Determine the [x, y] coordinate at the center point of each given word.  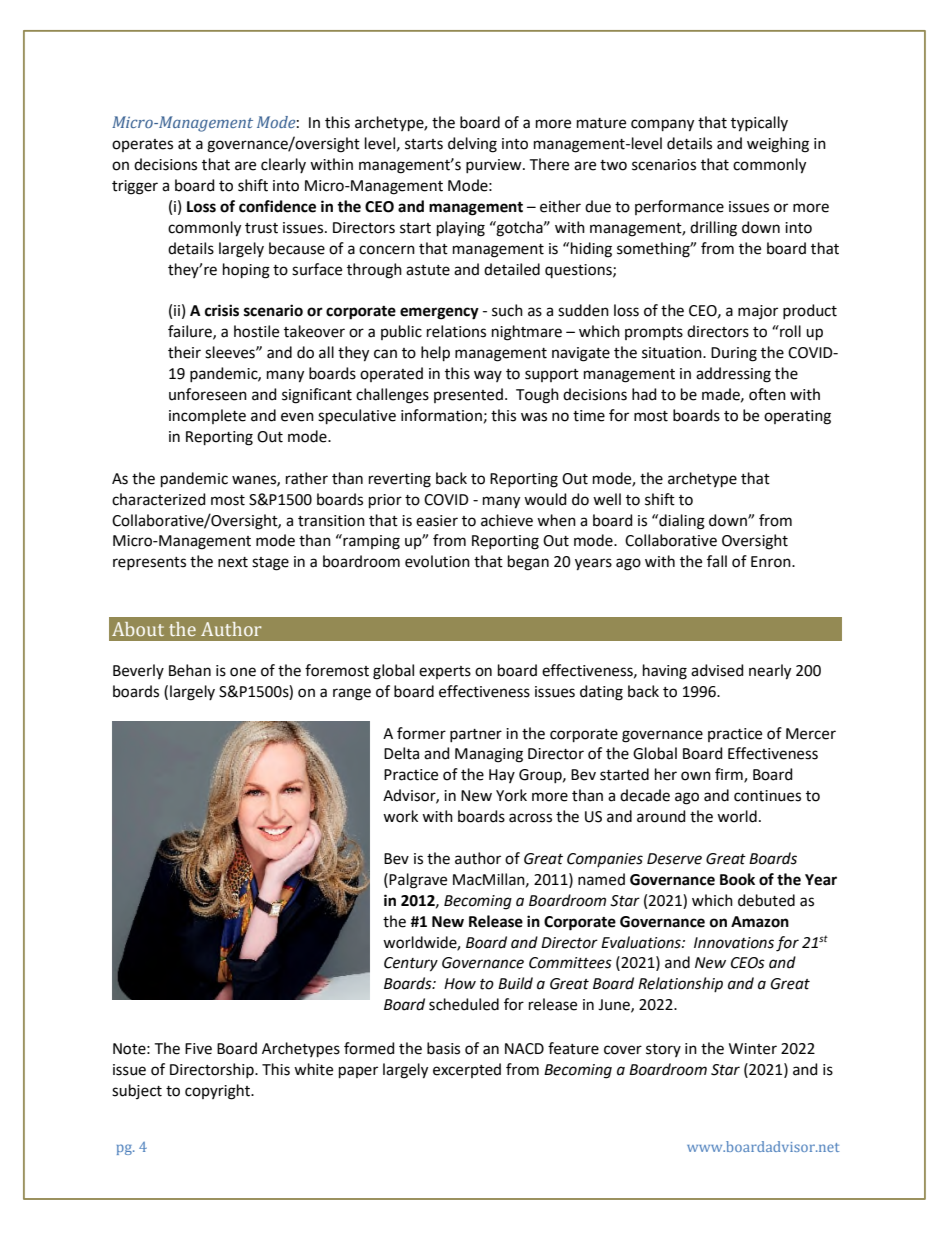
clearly [283, 165]
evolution [437, 561]
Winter [753, 1049]
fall [717, 561]
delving [472, 145]
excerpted [467, 1070]
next [233, 562]
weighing [778, 145]
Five [198, 1049]
